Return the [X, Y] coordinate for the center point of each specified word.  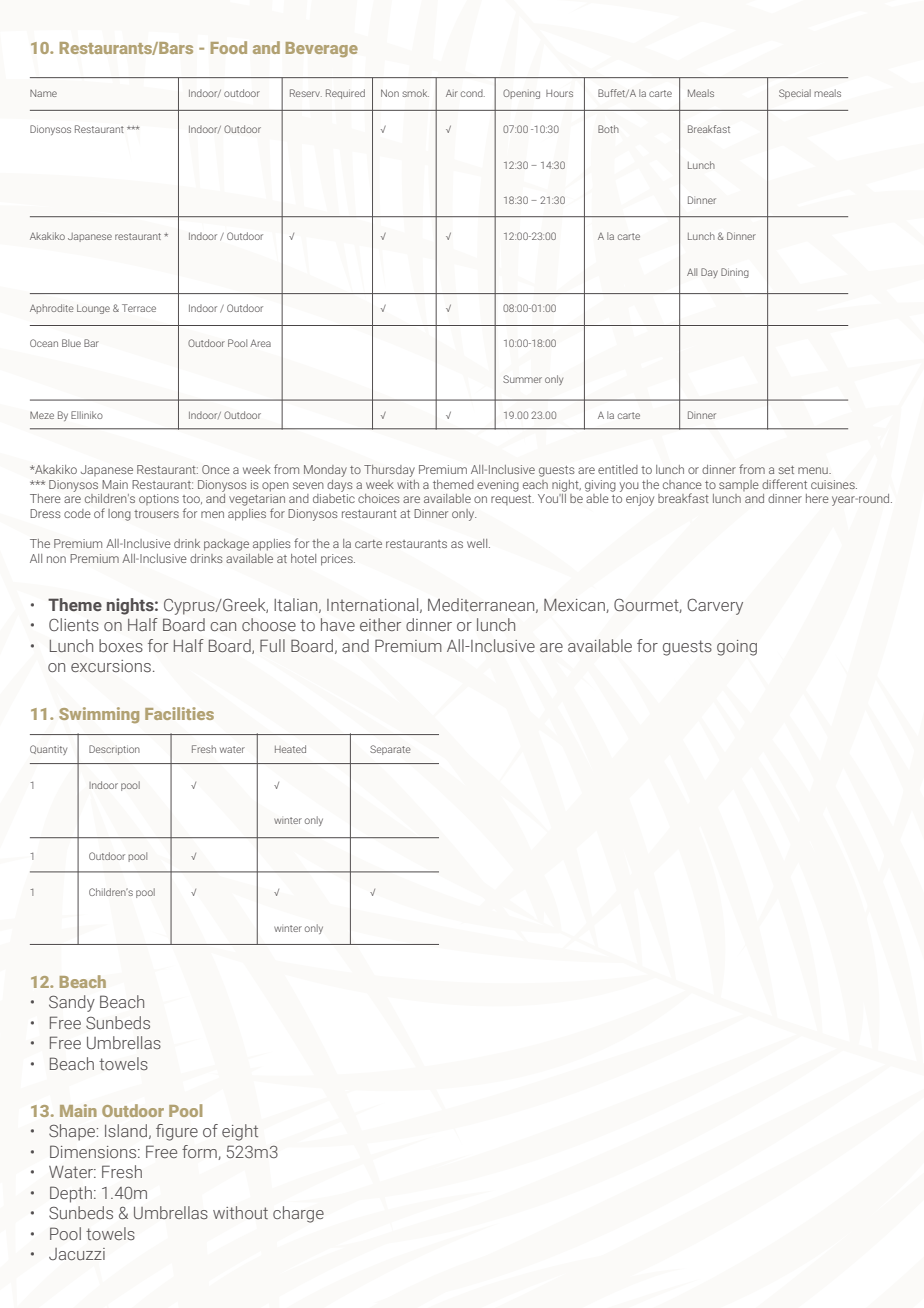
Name [43, 93]
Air [452, 93]
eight [240, 1132]
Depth [71, 1194]
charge [298, 1214]
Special [795, 94]
